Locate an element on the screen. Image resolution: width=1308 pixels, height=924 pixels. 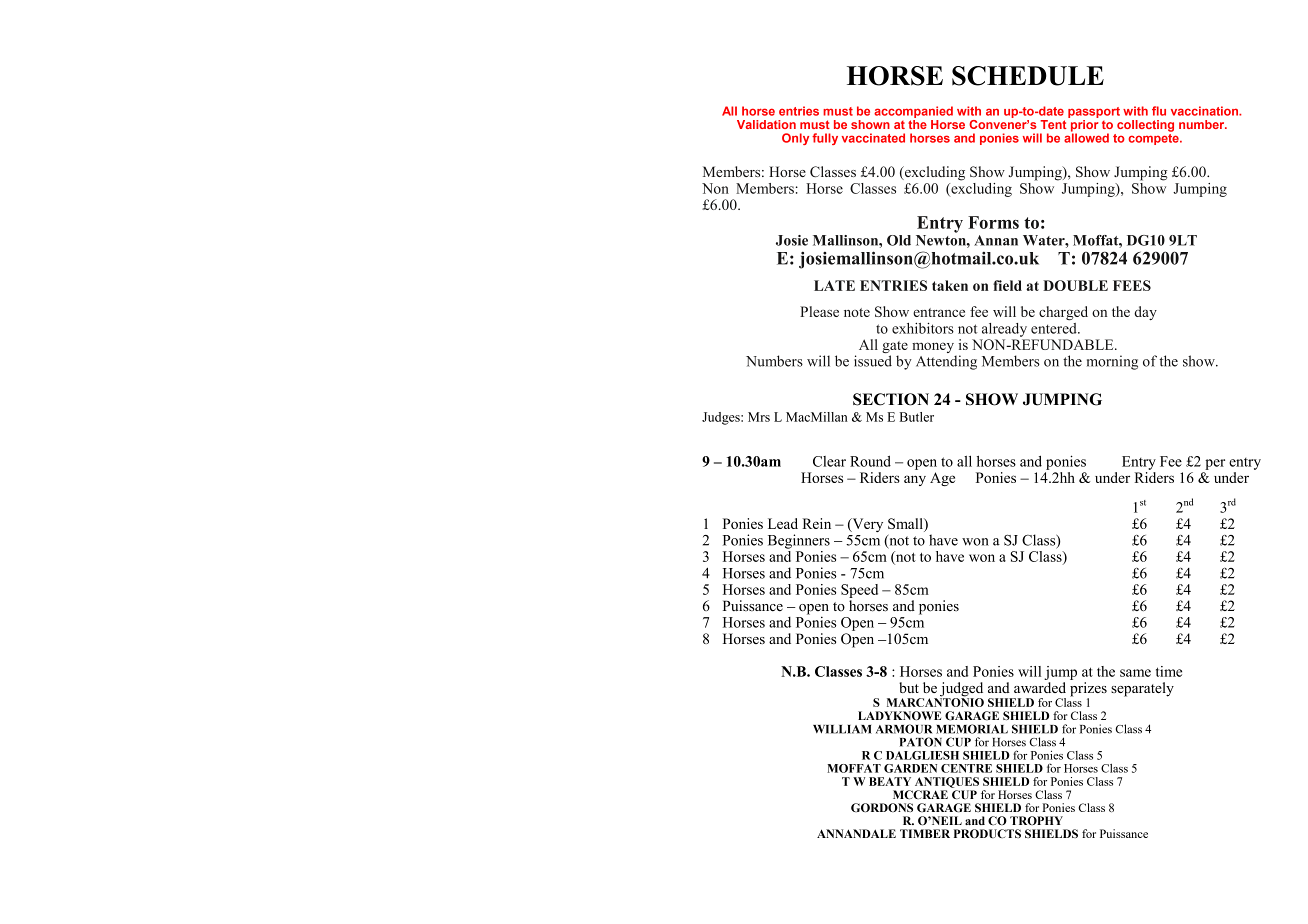
MCCRAE is located at coordinates (920, 794).
